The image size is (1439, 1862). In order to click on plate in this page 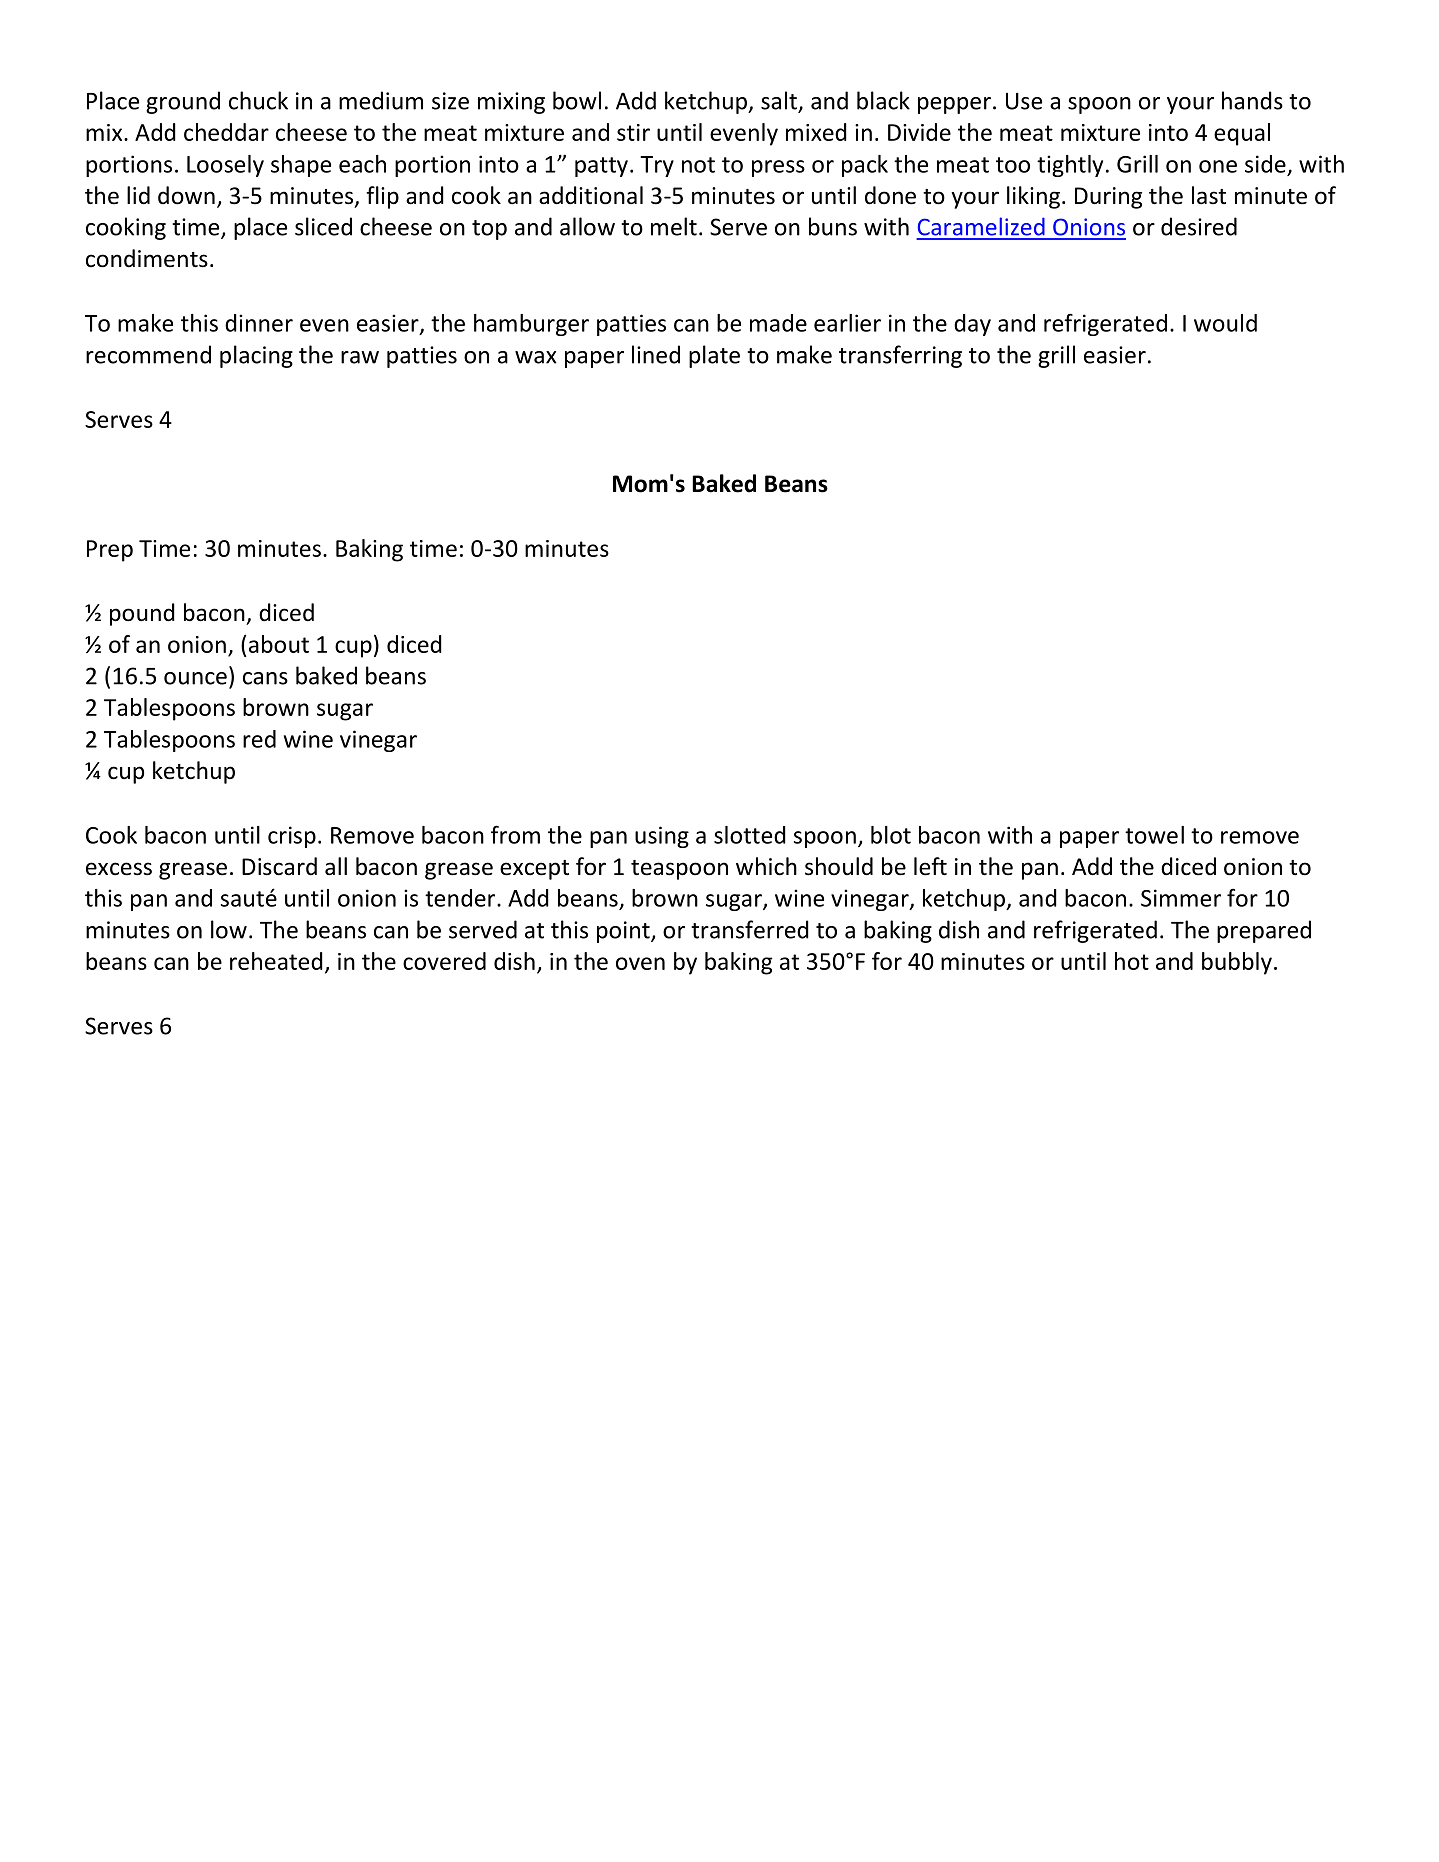, I will do `click(714, 356)`.
